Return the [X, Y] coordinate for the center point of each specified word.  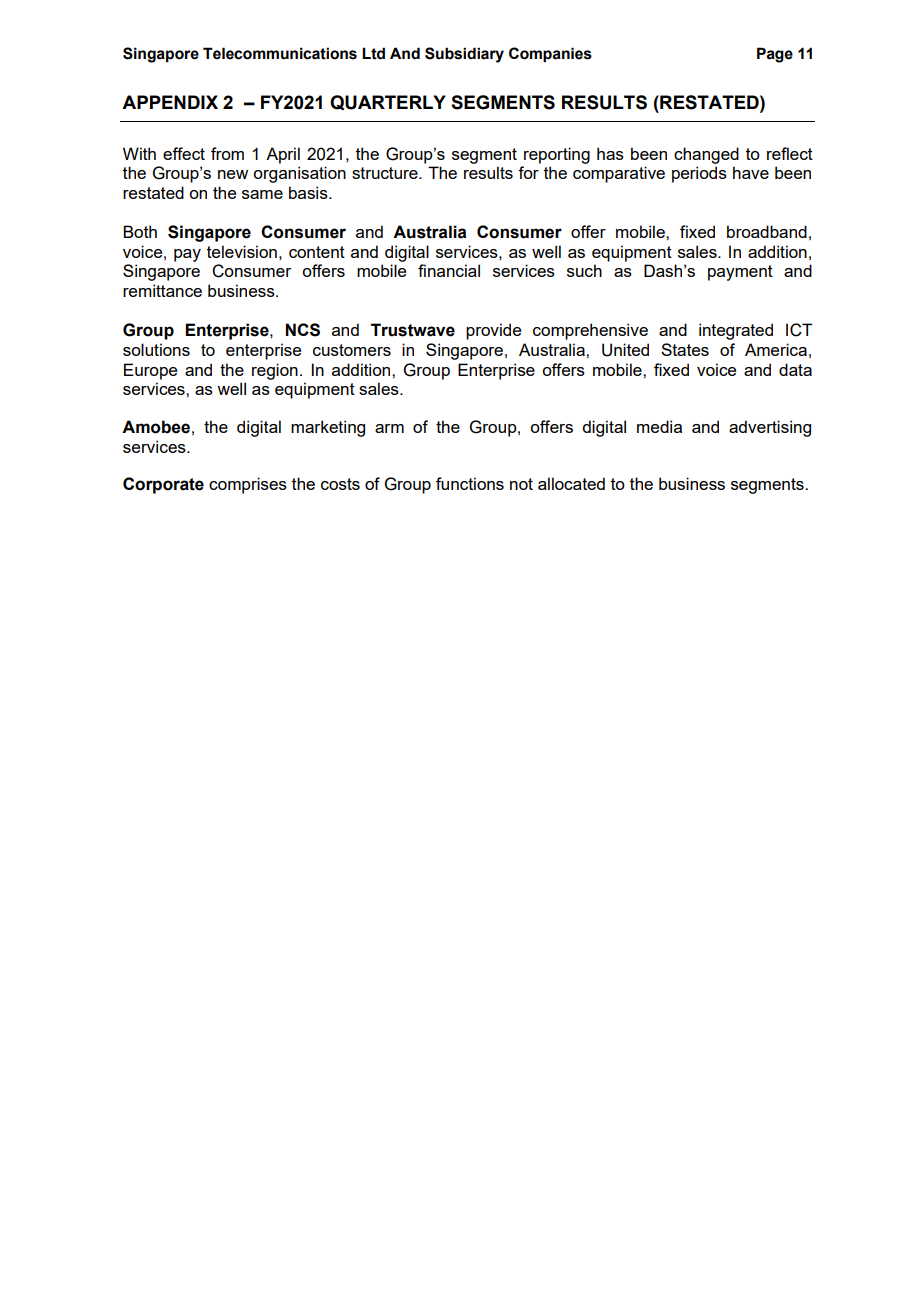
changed [706, 155]
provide [493, 331]
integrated [736, 331]
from [227, 153]
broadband [767, 231]
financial [449, 270]
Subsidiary [464, 55]
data [795, 369]
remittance [162, 290]
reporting [557, 155]
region [275, 371]
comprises [248, 485]
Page [775, 55]
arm [389, 428]
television [242, 251]
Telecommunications [280, 53]
